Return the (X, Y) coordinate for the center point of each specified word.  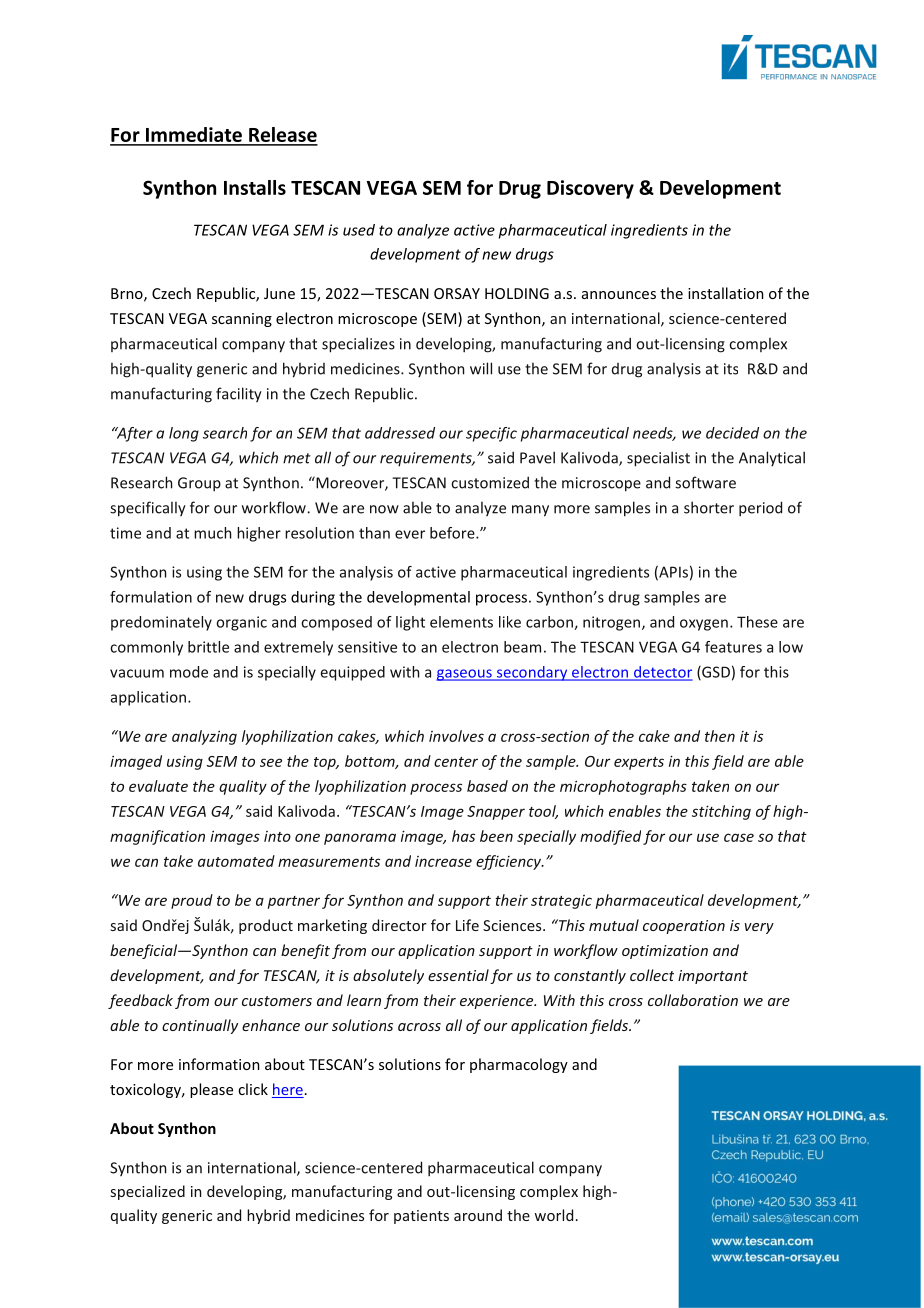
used (359, 230)
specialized (148, 1192)
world (553, 1215)
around (478, 1215)
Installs (255, 187)
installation (726, 293)
